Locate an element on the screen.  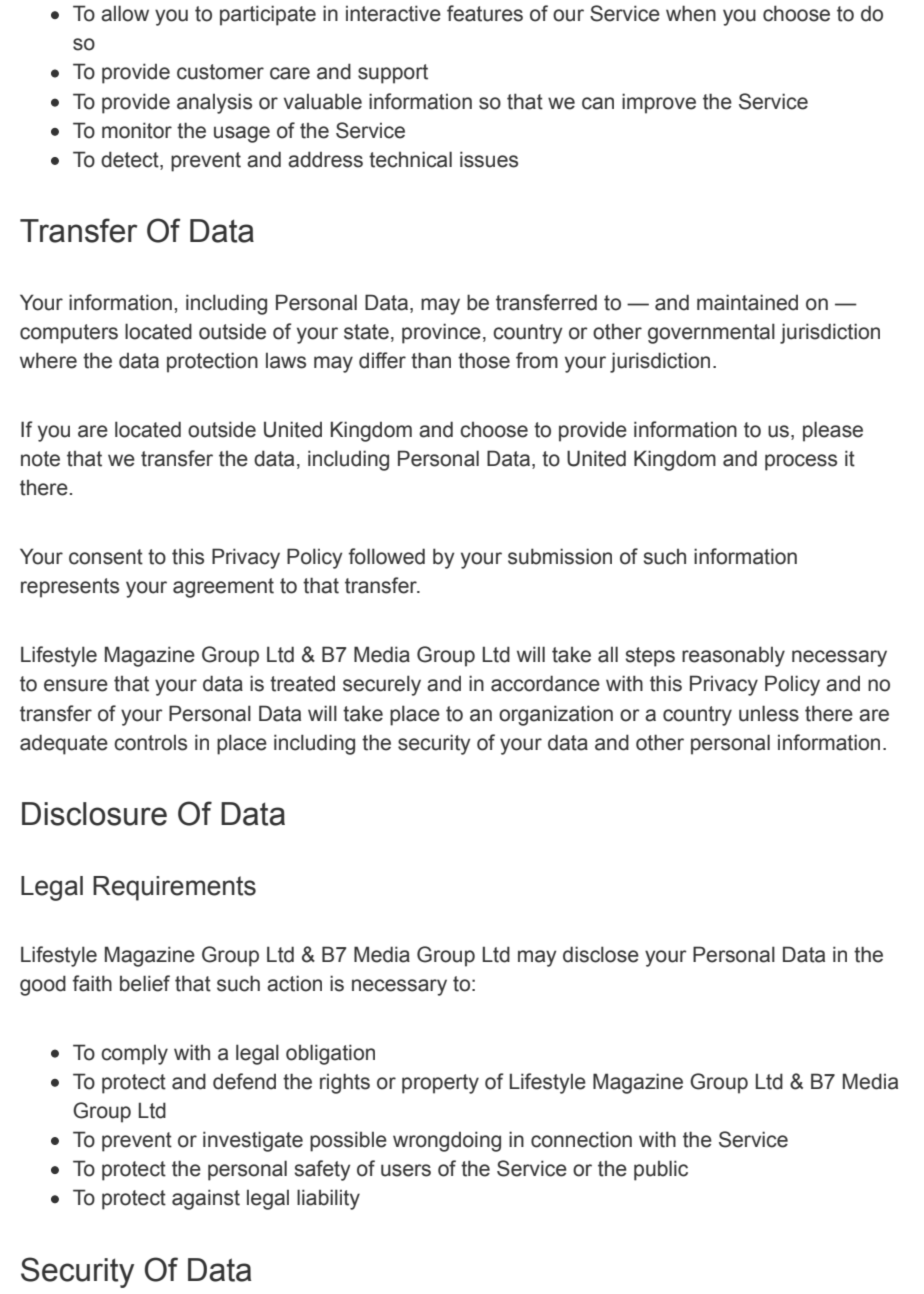
Disclosure is located at coordinates (94, 814).
